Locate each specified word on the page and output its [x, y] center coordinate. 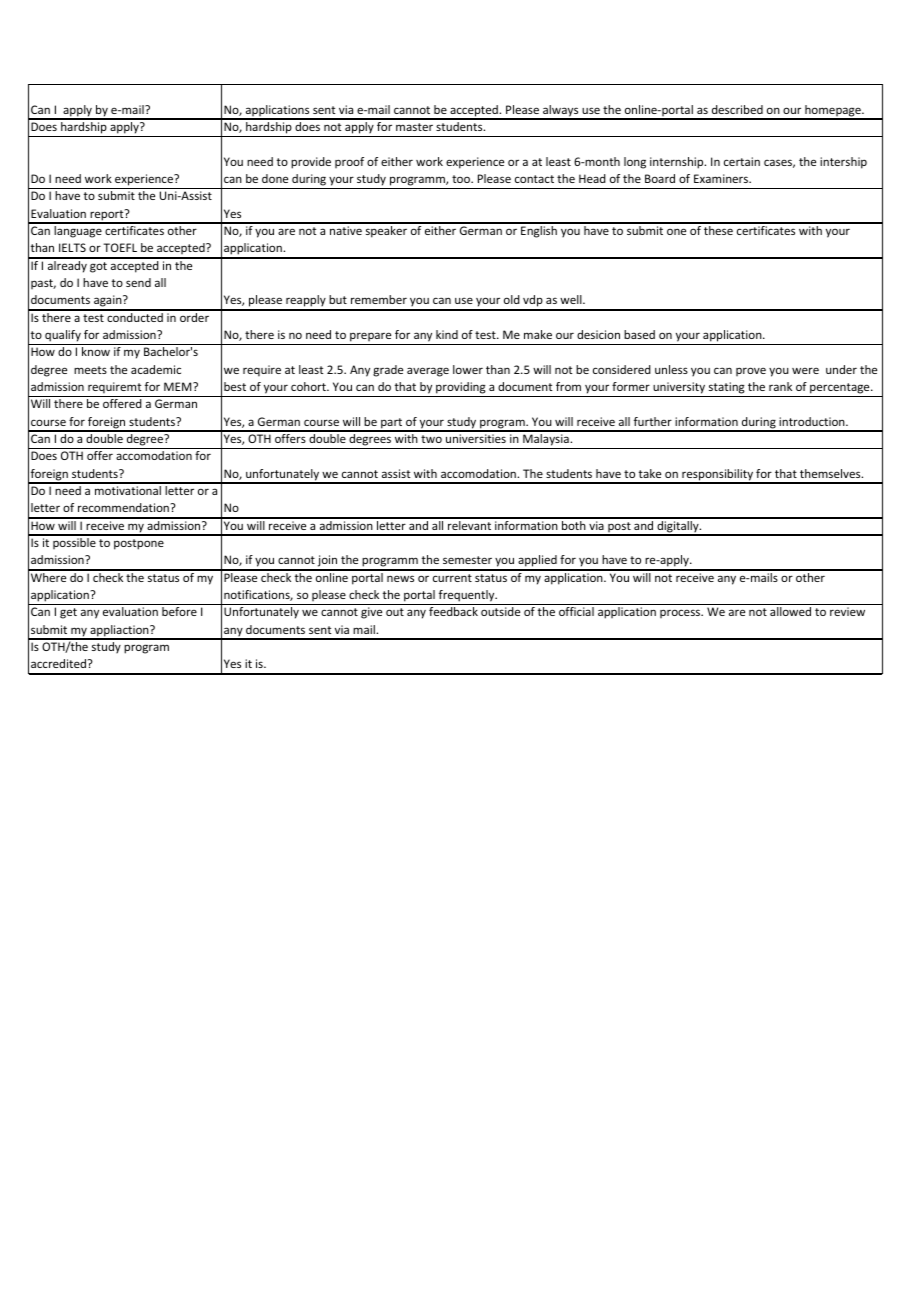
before [179, 611]
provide [311, 163]
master [414, 127]
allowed [790, 611]
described [737, 109]
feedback [453, 611]
